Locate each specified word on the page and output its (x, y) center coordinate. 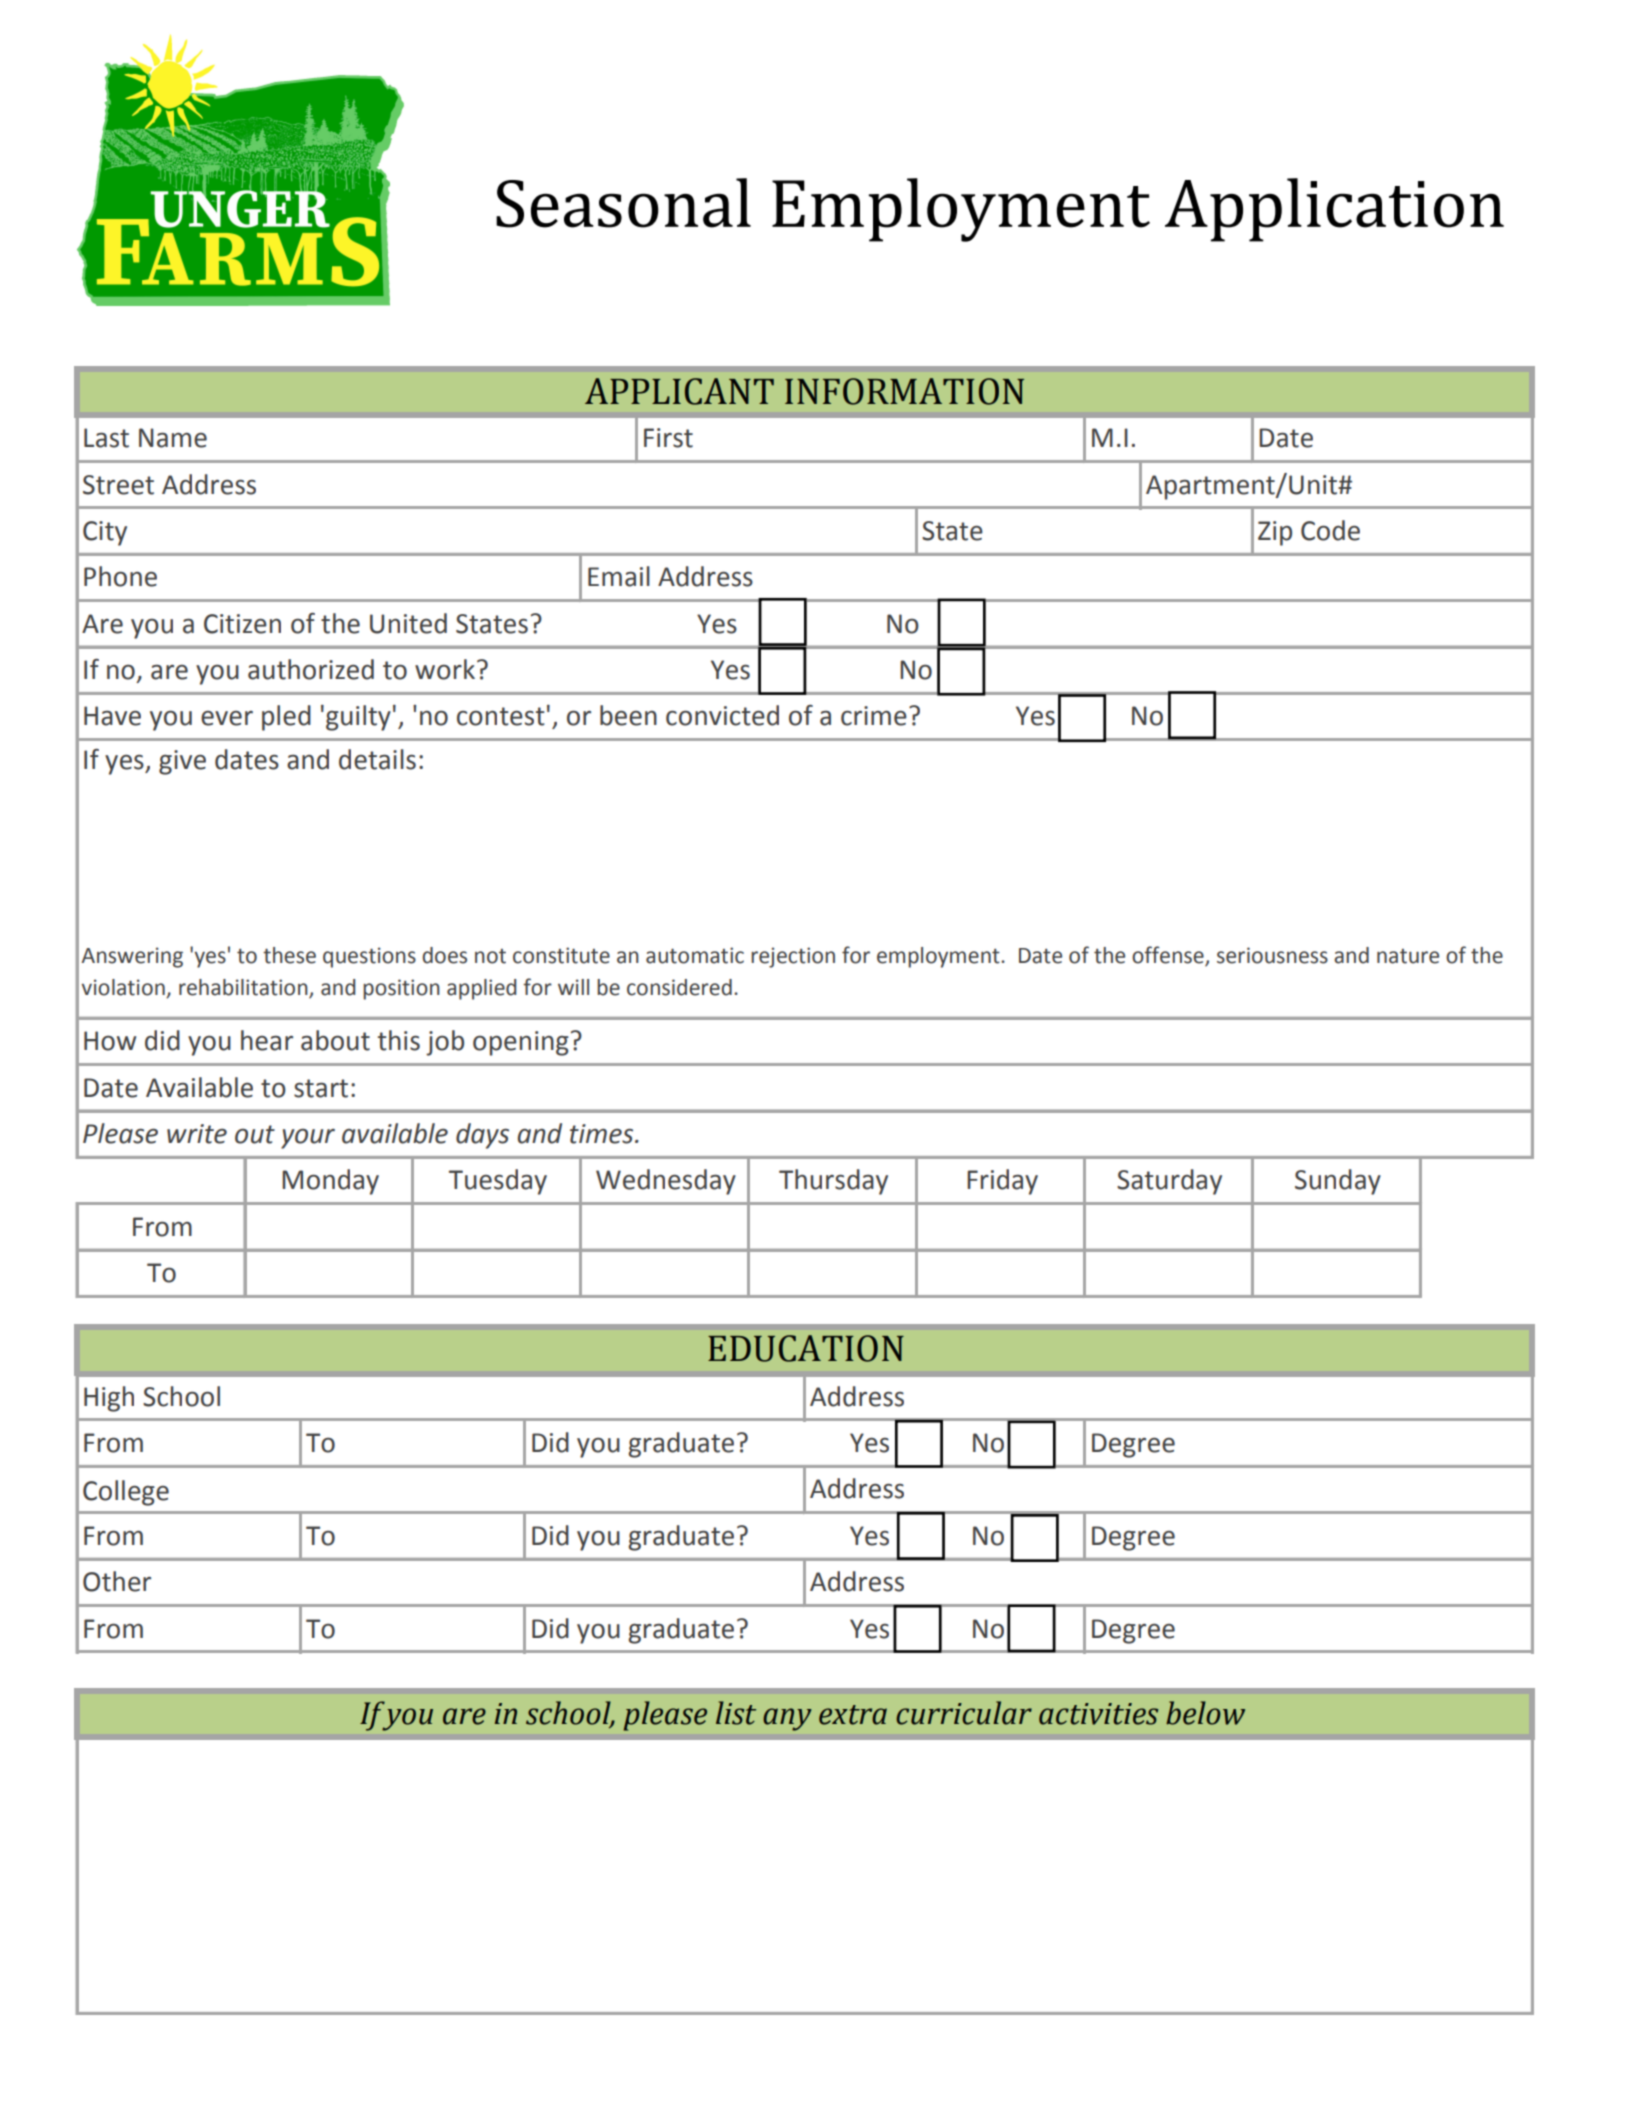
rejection (793, 957)
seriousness (1272, 955)
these (289, 955)
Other (117, 1581)
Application (1334, 210)
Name (173, 438)
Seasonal (623, 203)
